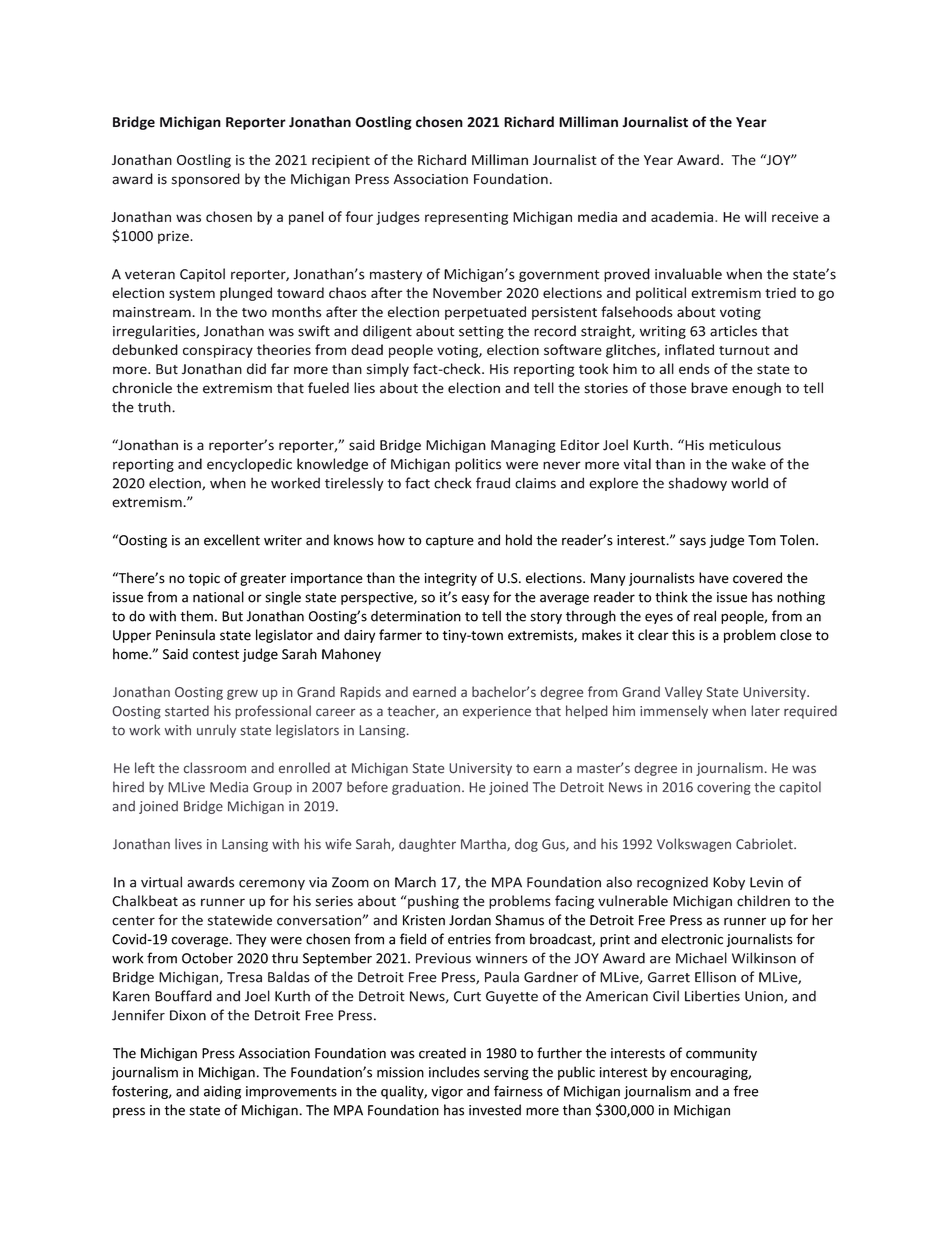 The height and width of the image is (1233, 952). Describe the element at coordinates (476, 599) in the image. I see `easy` at that location.
